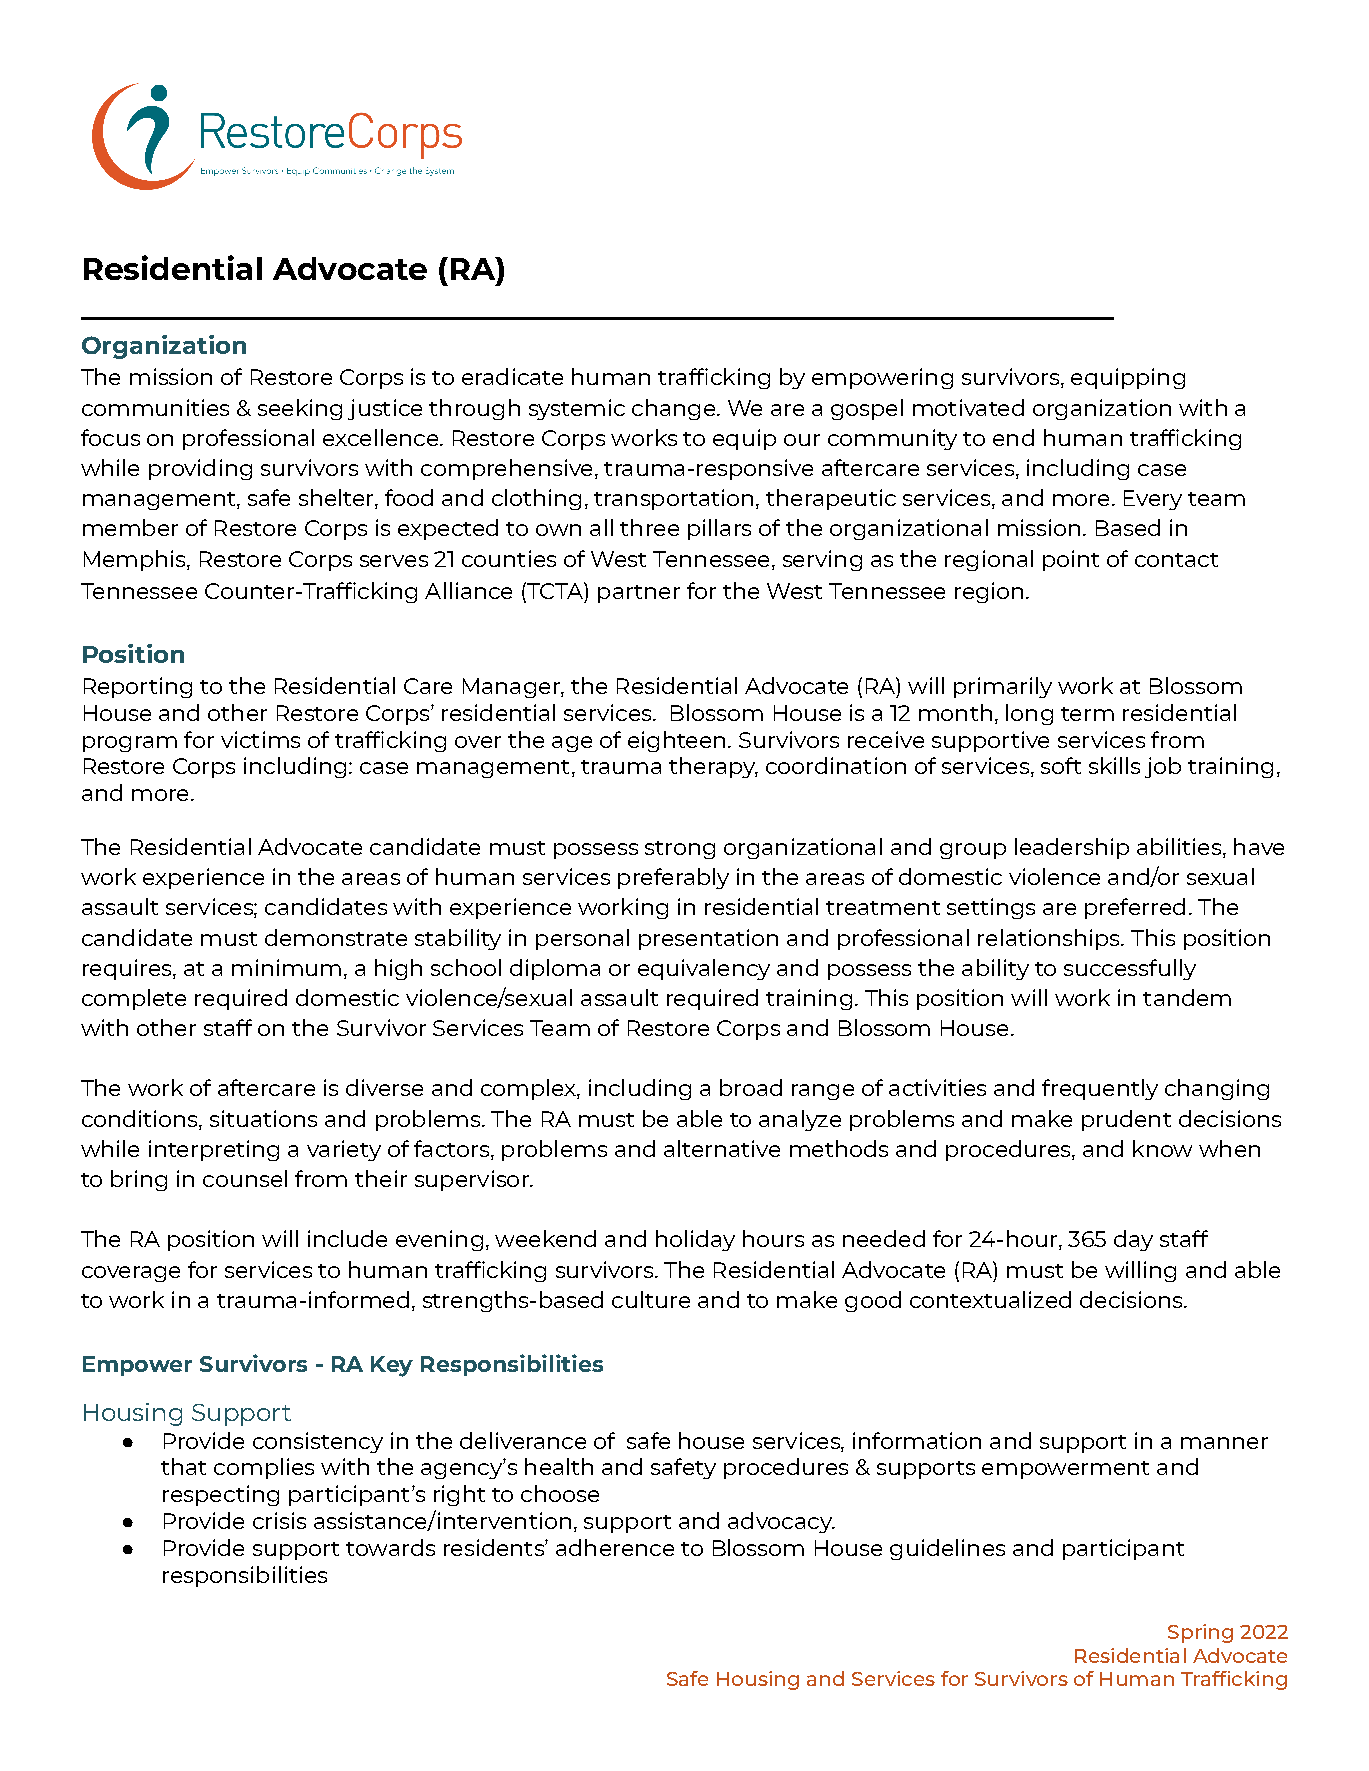  Describe the element at coordinates (1114, 765) in the screenshot. I see `skills` at that location.
